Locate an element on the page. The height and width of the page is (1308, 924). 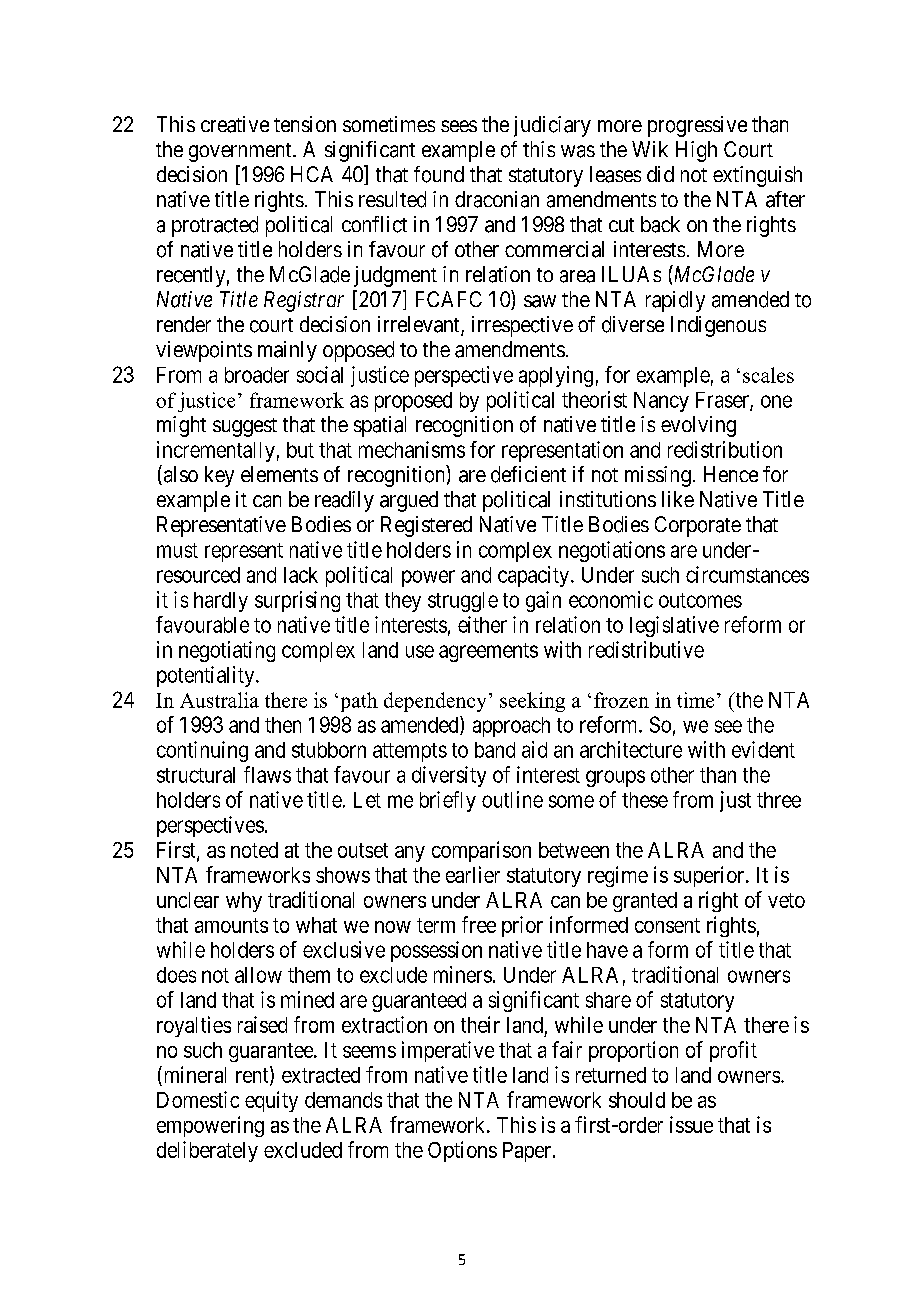
High is located at coordinates (696, 151).
